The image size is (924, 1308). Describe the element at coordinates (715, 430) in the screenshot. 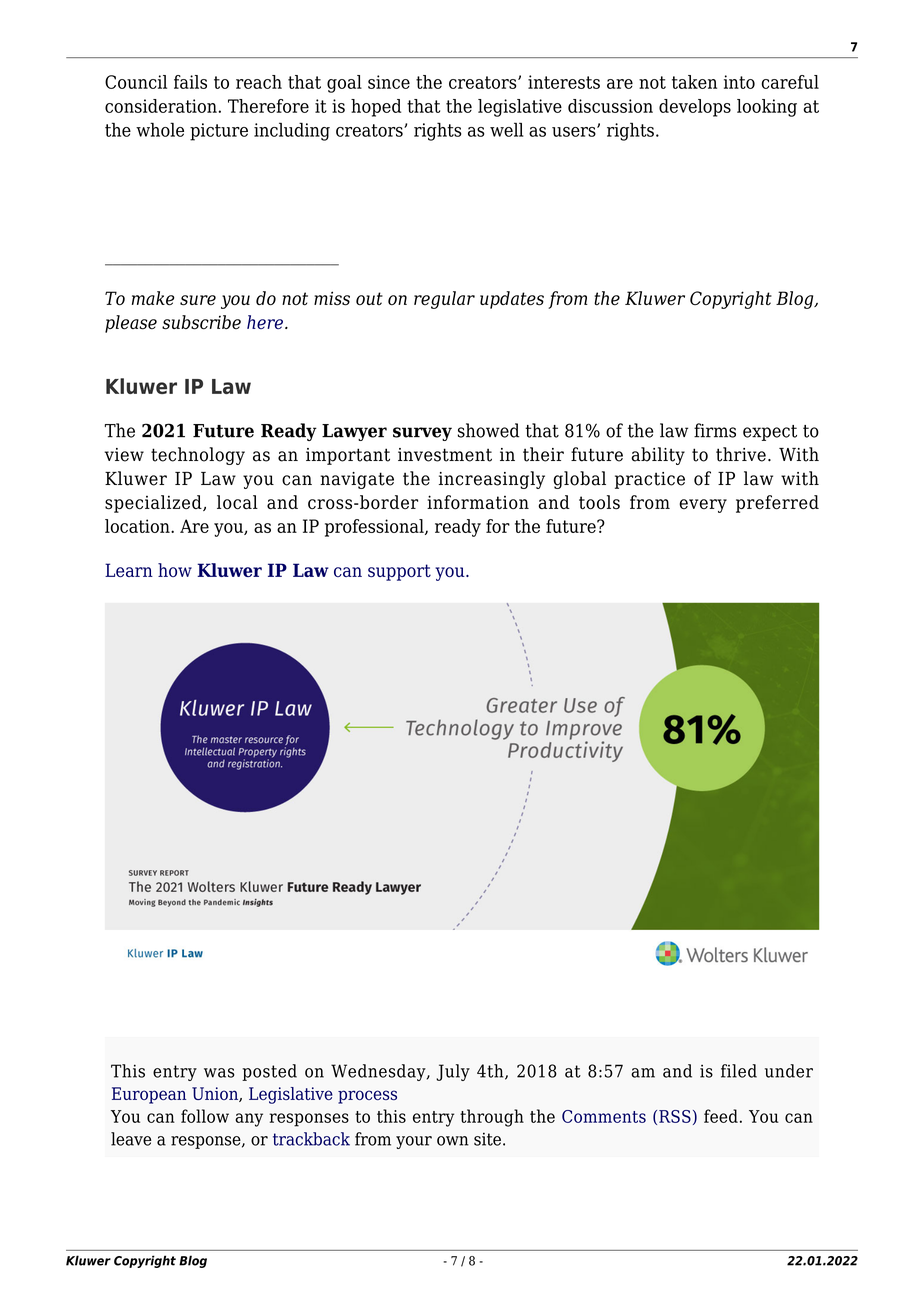

I see `firms` at that location.
